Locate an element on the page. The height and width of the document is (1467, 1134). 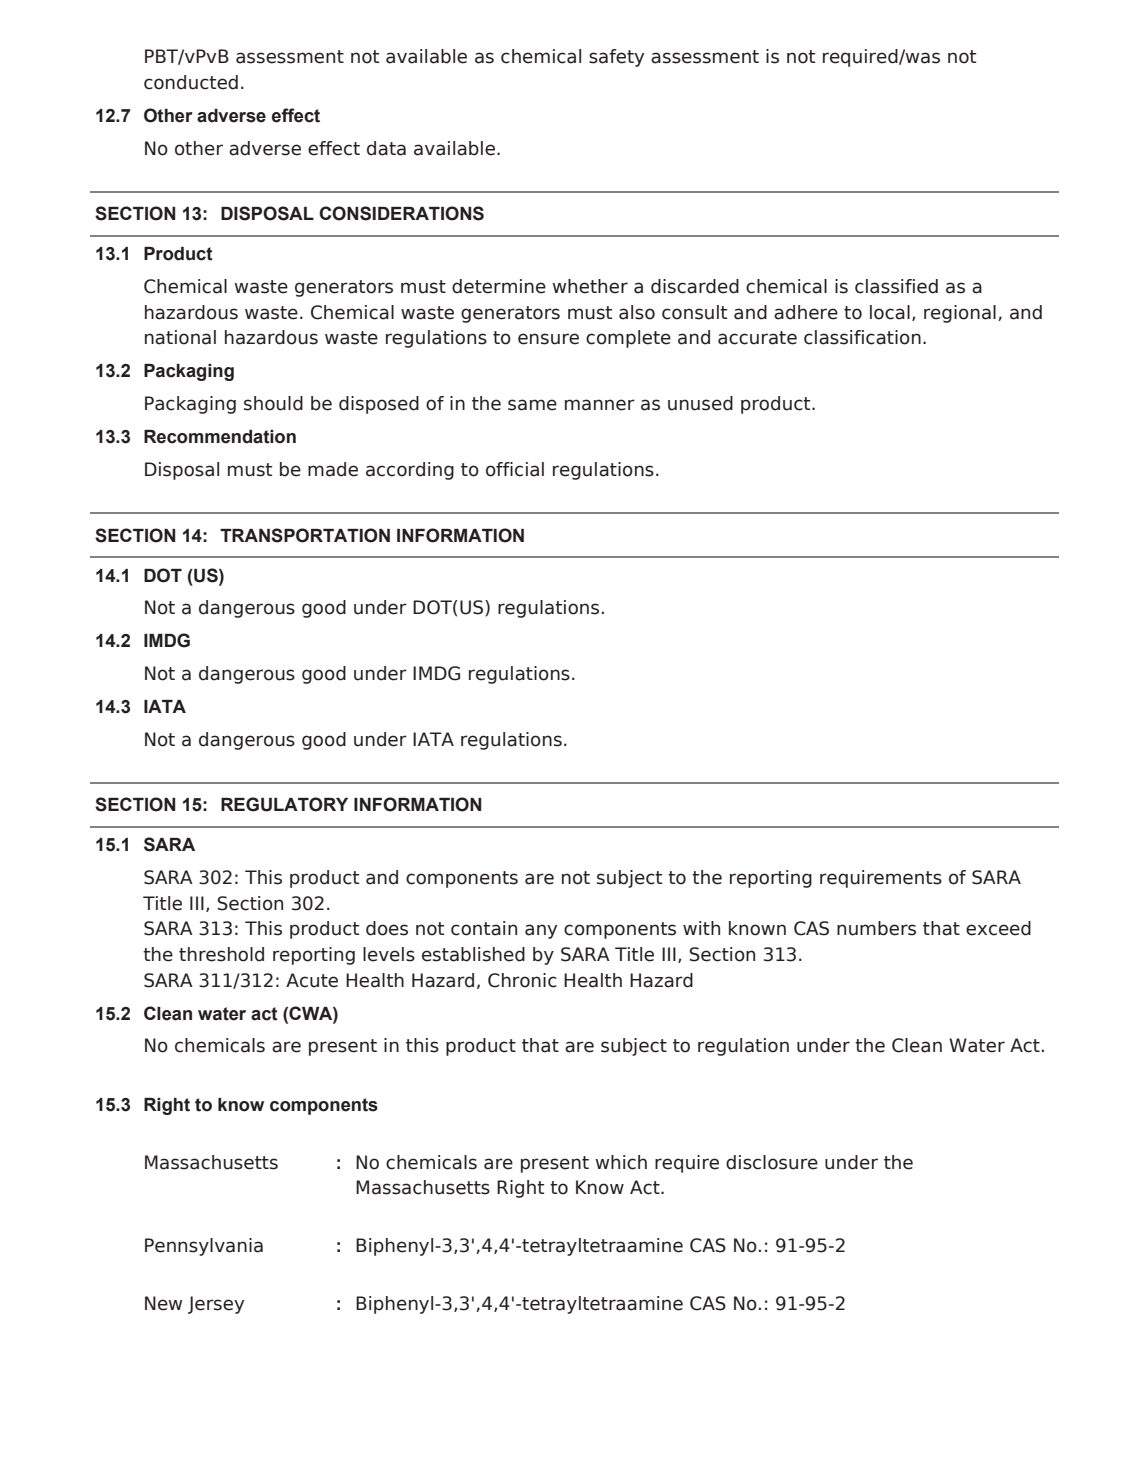
safety is located at coordinates (616, 58).
